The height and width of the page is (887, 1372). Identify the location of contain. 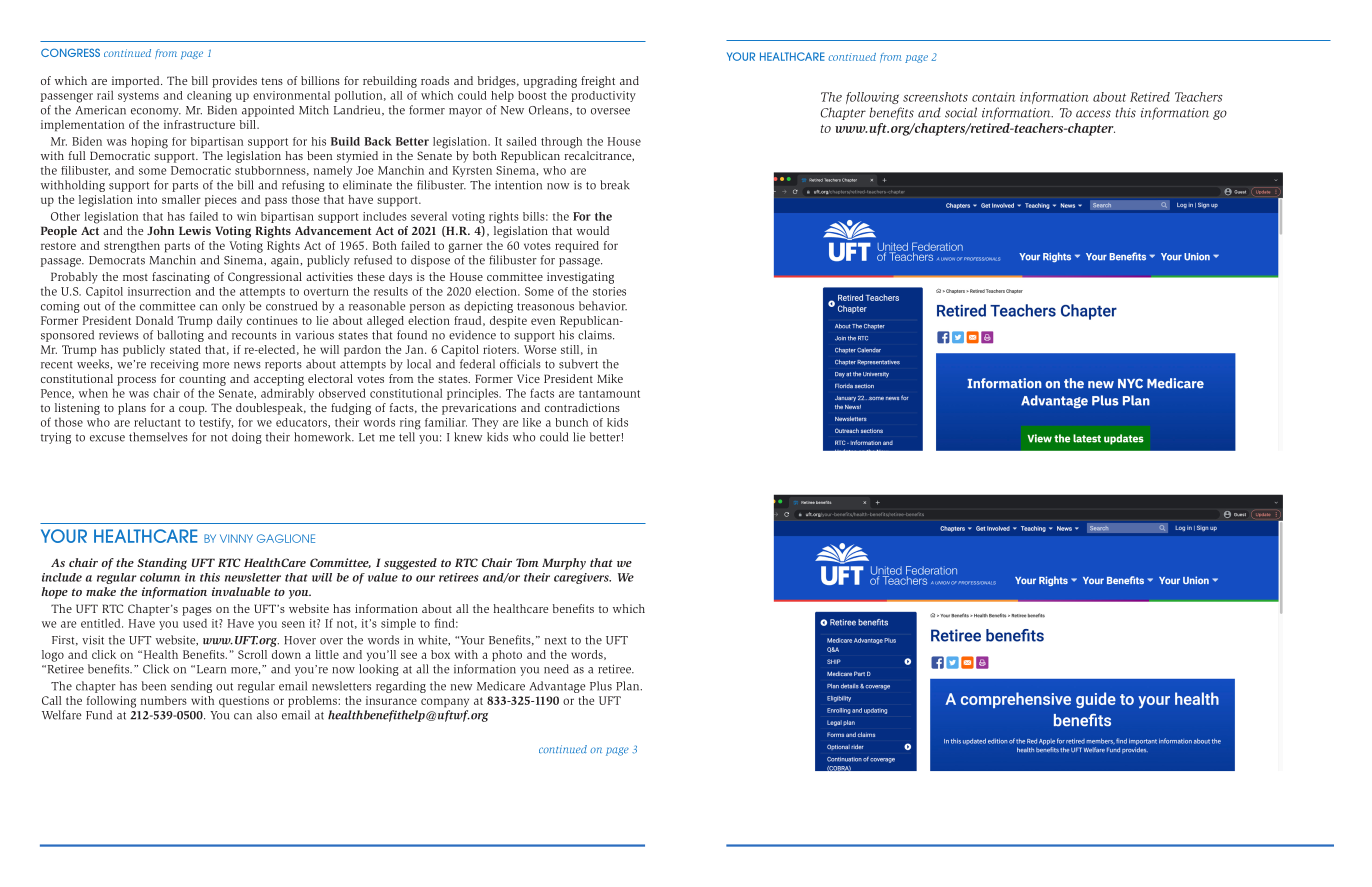
(993, 97).
